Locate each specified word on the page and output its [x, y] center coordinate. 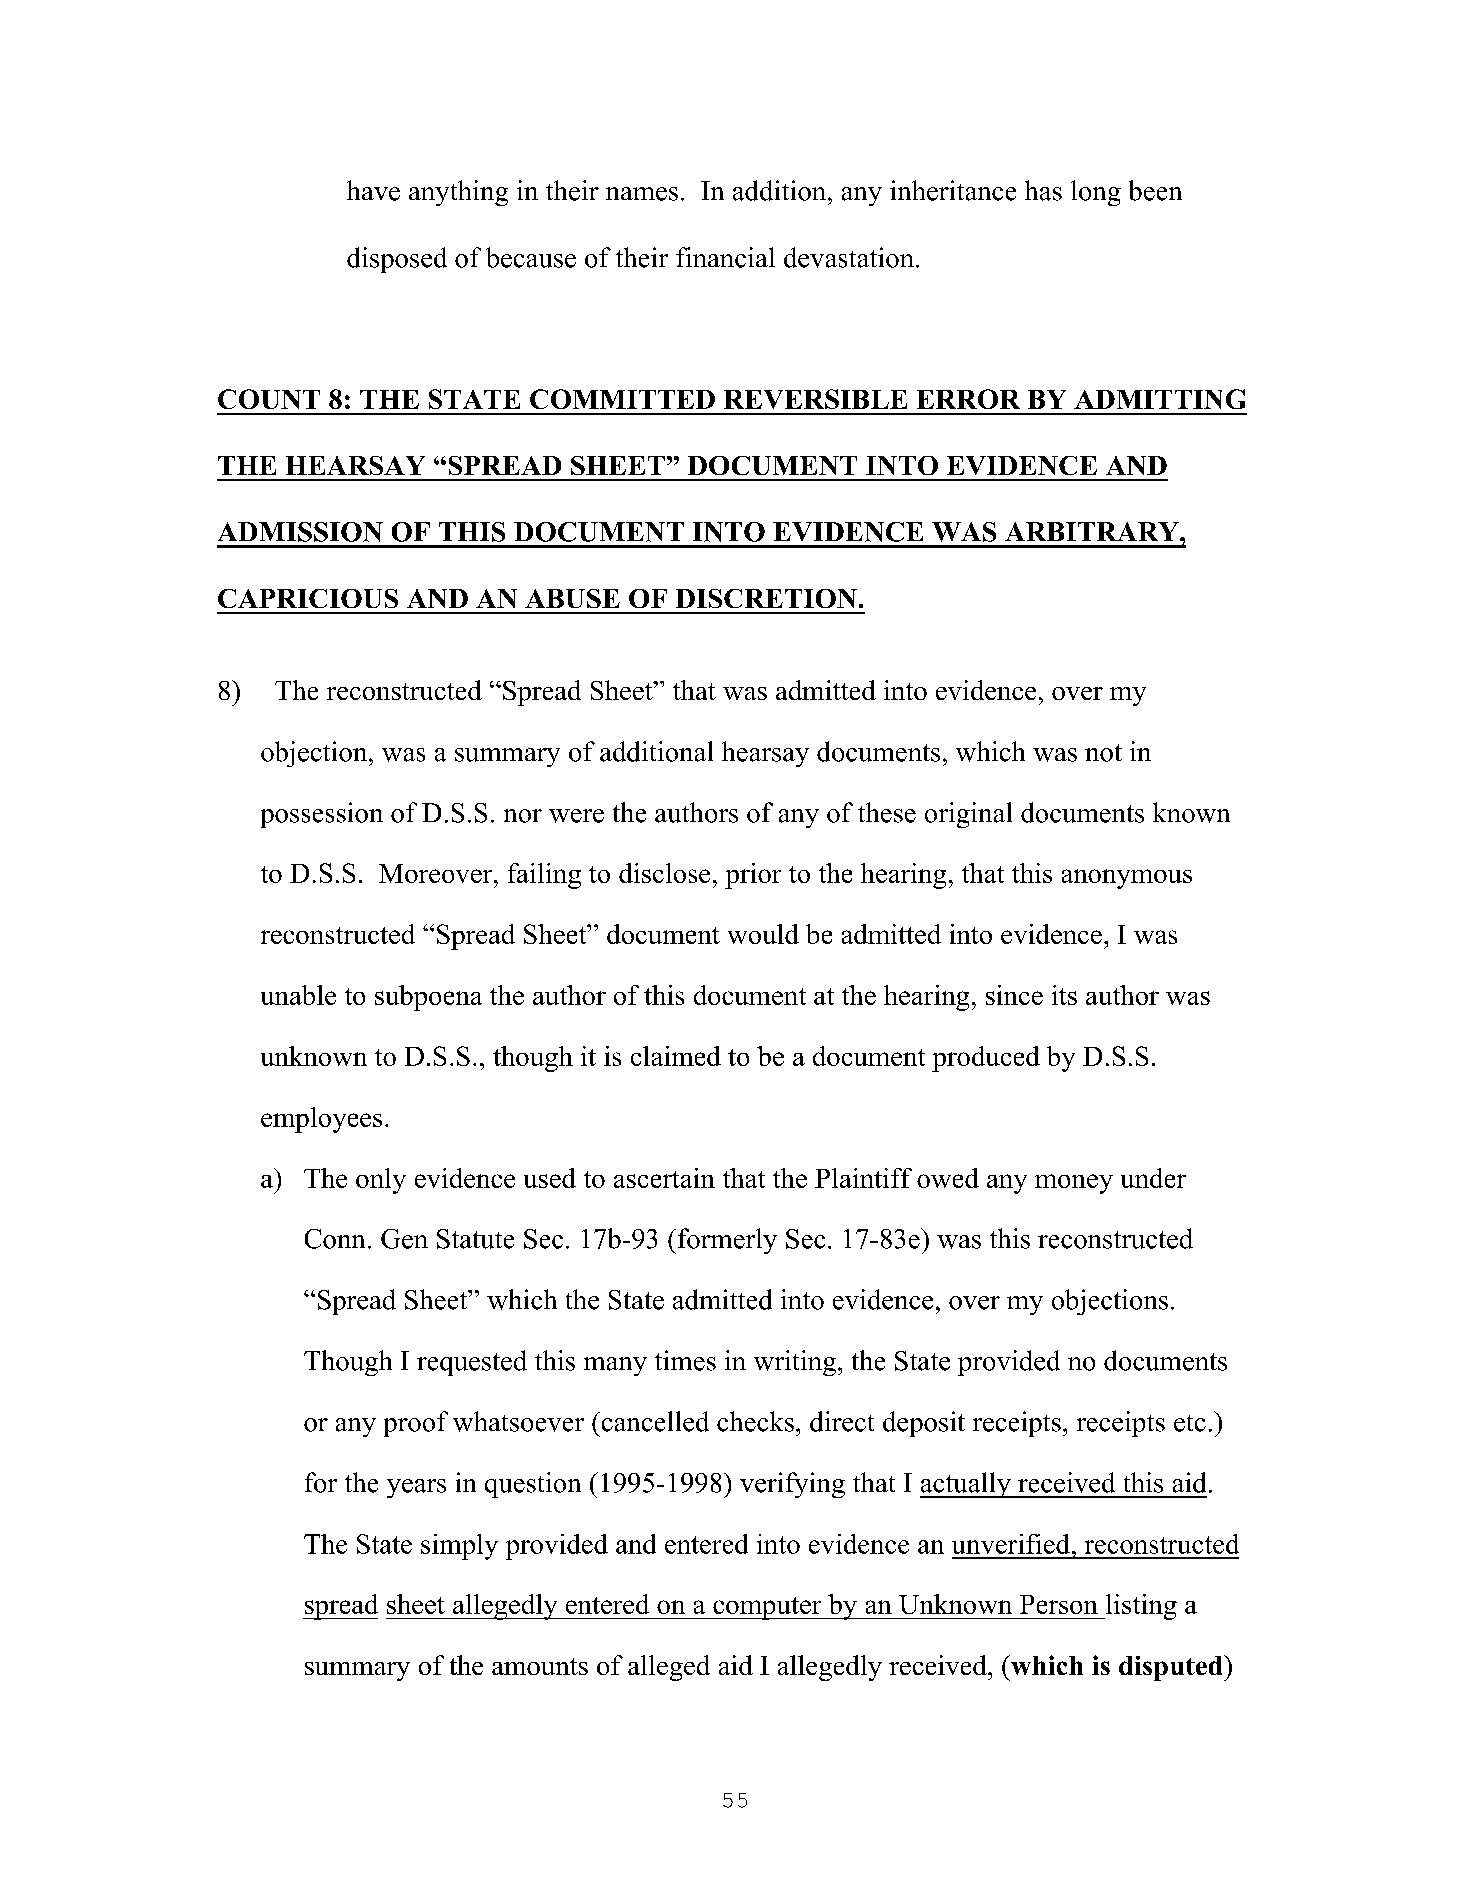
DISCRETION [766, 598]
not [1103, 753]
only [381, 1181]
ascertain [664, 1178]
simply [459, 1547]
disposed [397, 260]
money [1074, 1184]
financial [725, 257]
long [1096, 193]
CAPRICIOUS [308, 598]
